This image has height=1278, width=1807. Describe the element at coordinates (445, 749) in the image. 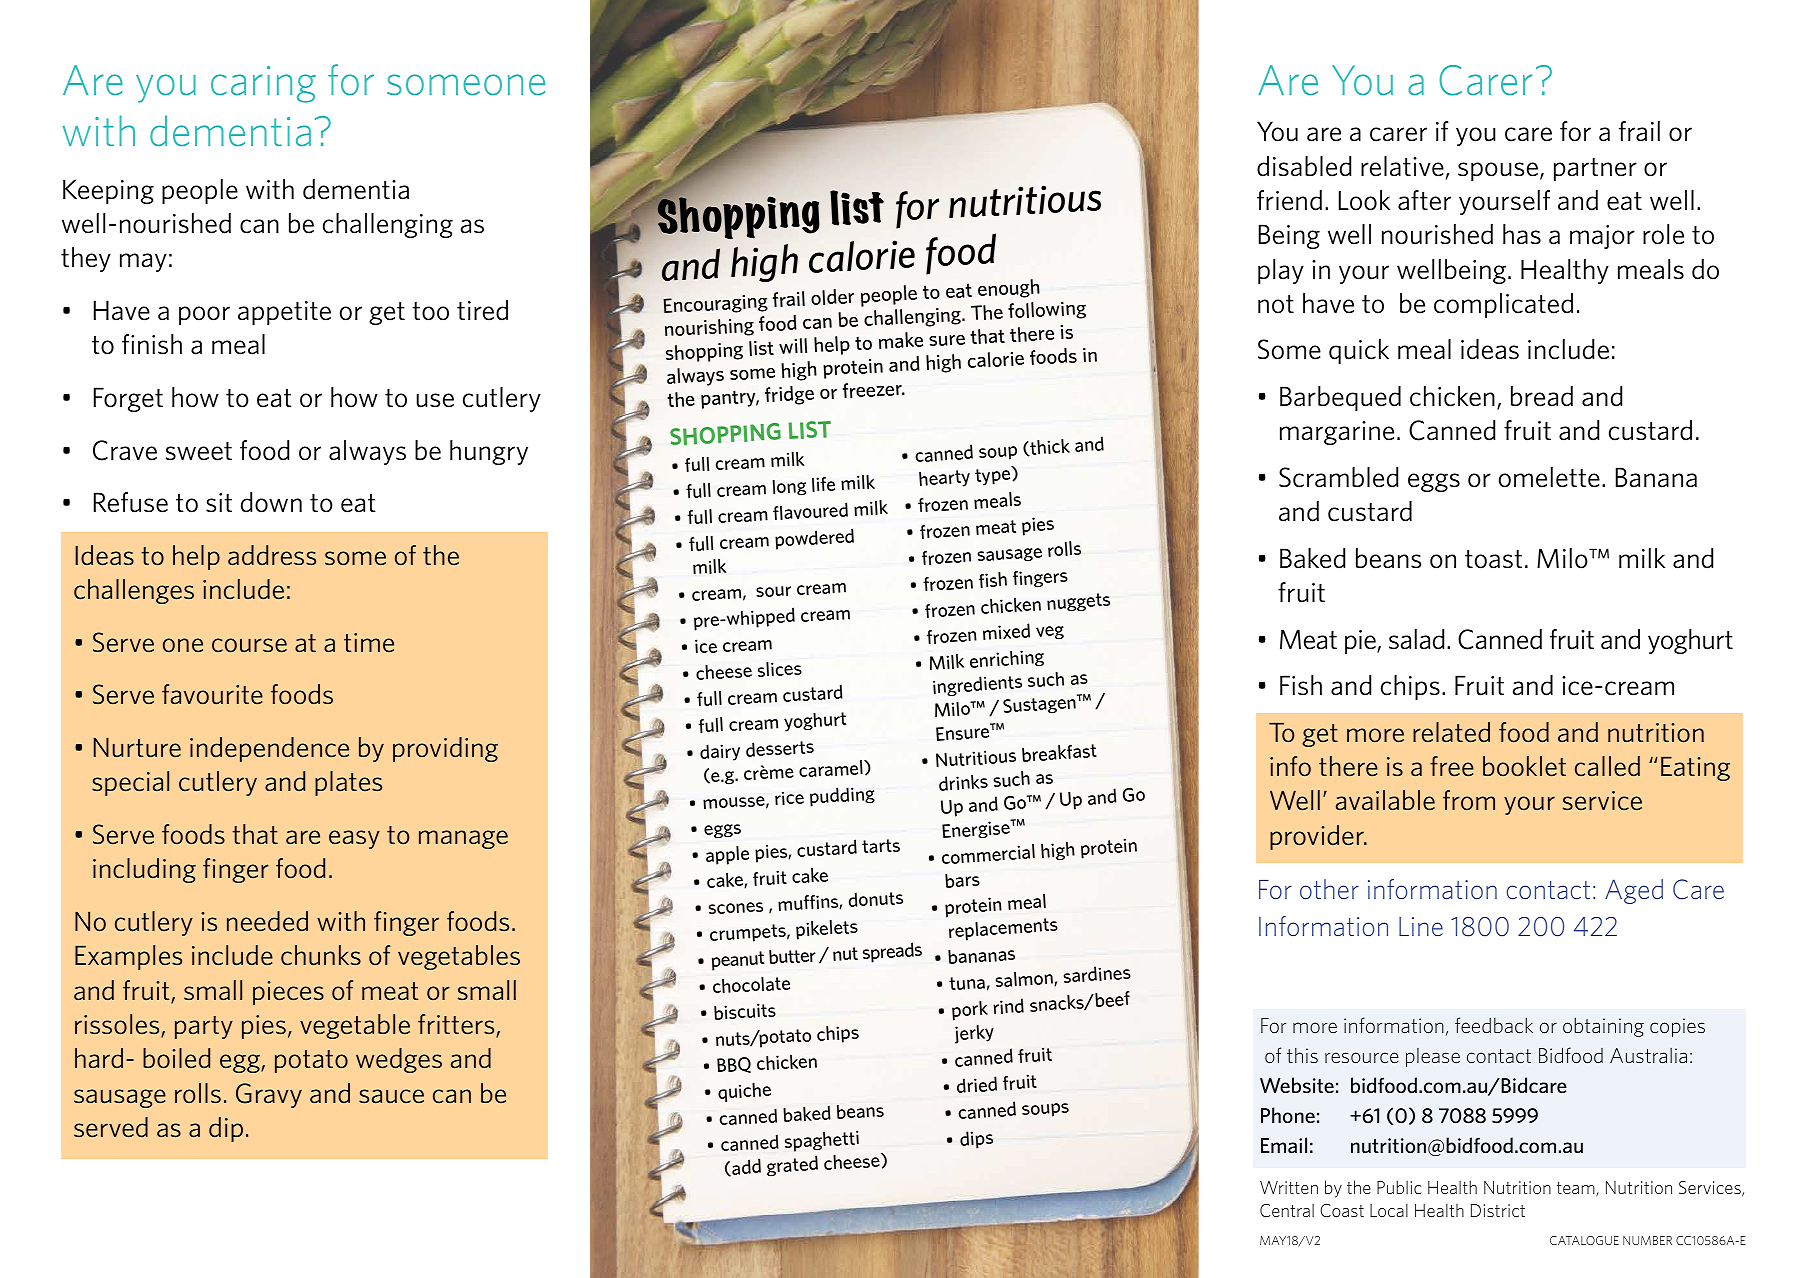

I see `providing` at that location.
